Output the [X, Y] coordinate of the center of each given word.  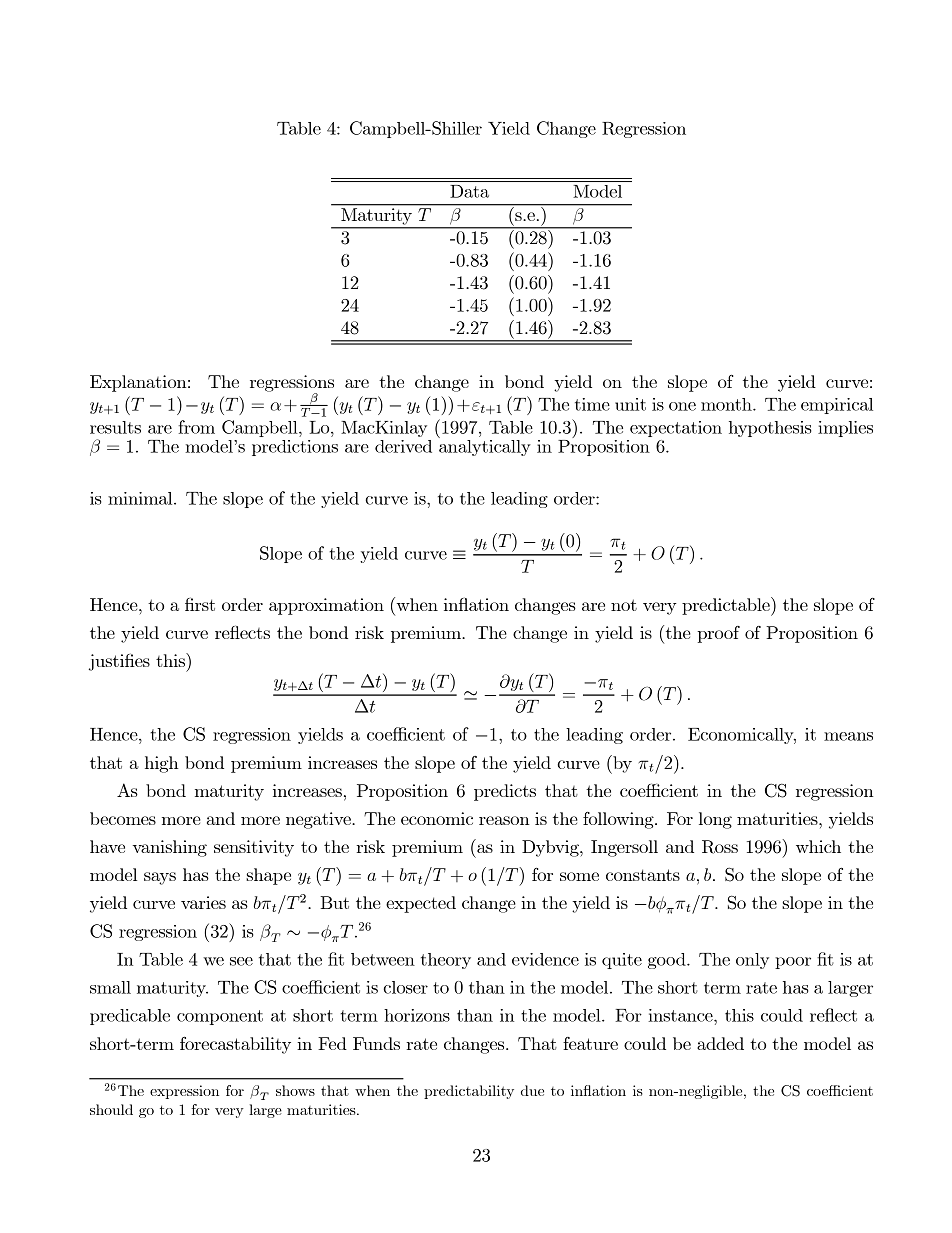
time [592, 404]
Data [469, 191]
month [727, 404]
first [200, 604]
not [624, 605]
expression [184, 1092]
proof [718, 634]
